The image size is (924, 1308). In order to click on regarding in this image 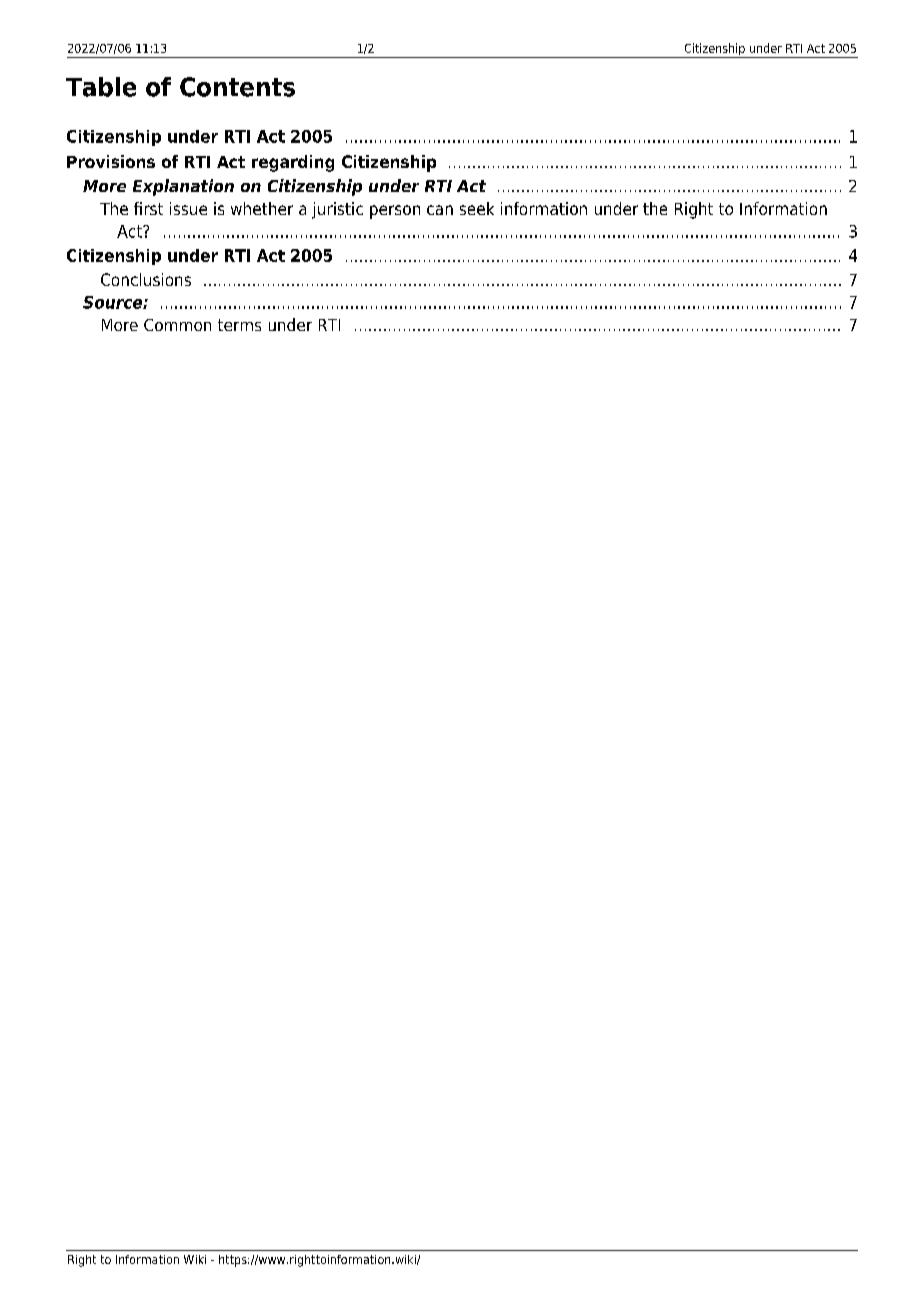, I will do `click(293, 163)`.
